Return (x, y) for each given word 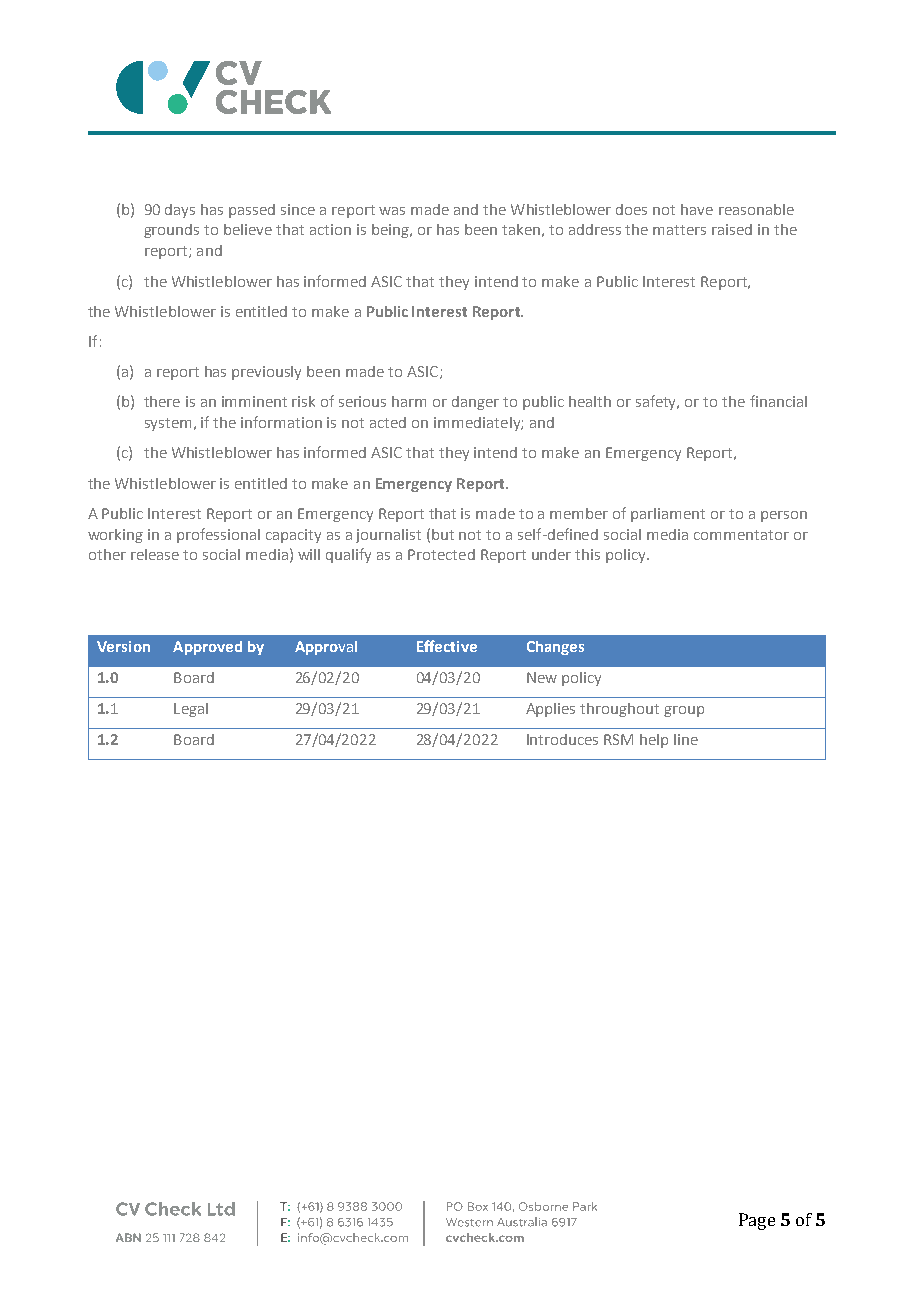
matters (679, 230)
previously (266, 373)
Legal (191, 710)
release (155, 554)
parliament (668, 515)
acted (388, 422)
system (168, 424)
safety (657, 402)
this (587, 554)
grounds (171, 231)
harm (409, 401)
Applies (550, 710)
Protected (441, 554)
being (391, 231)
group (684, 711)
